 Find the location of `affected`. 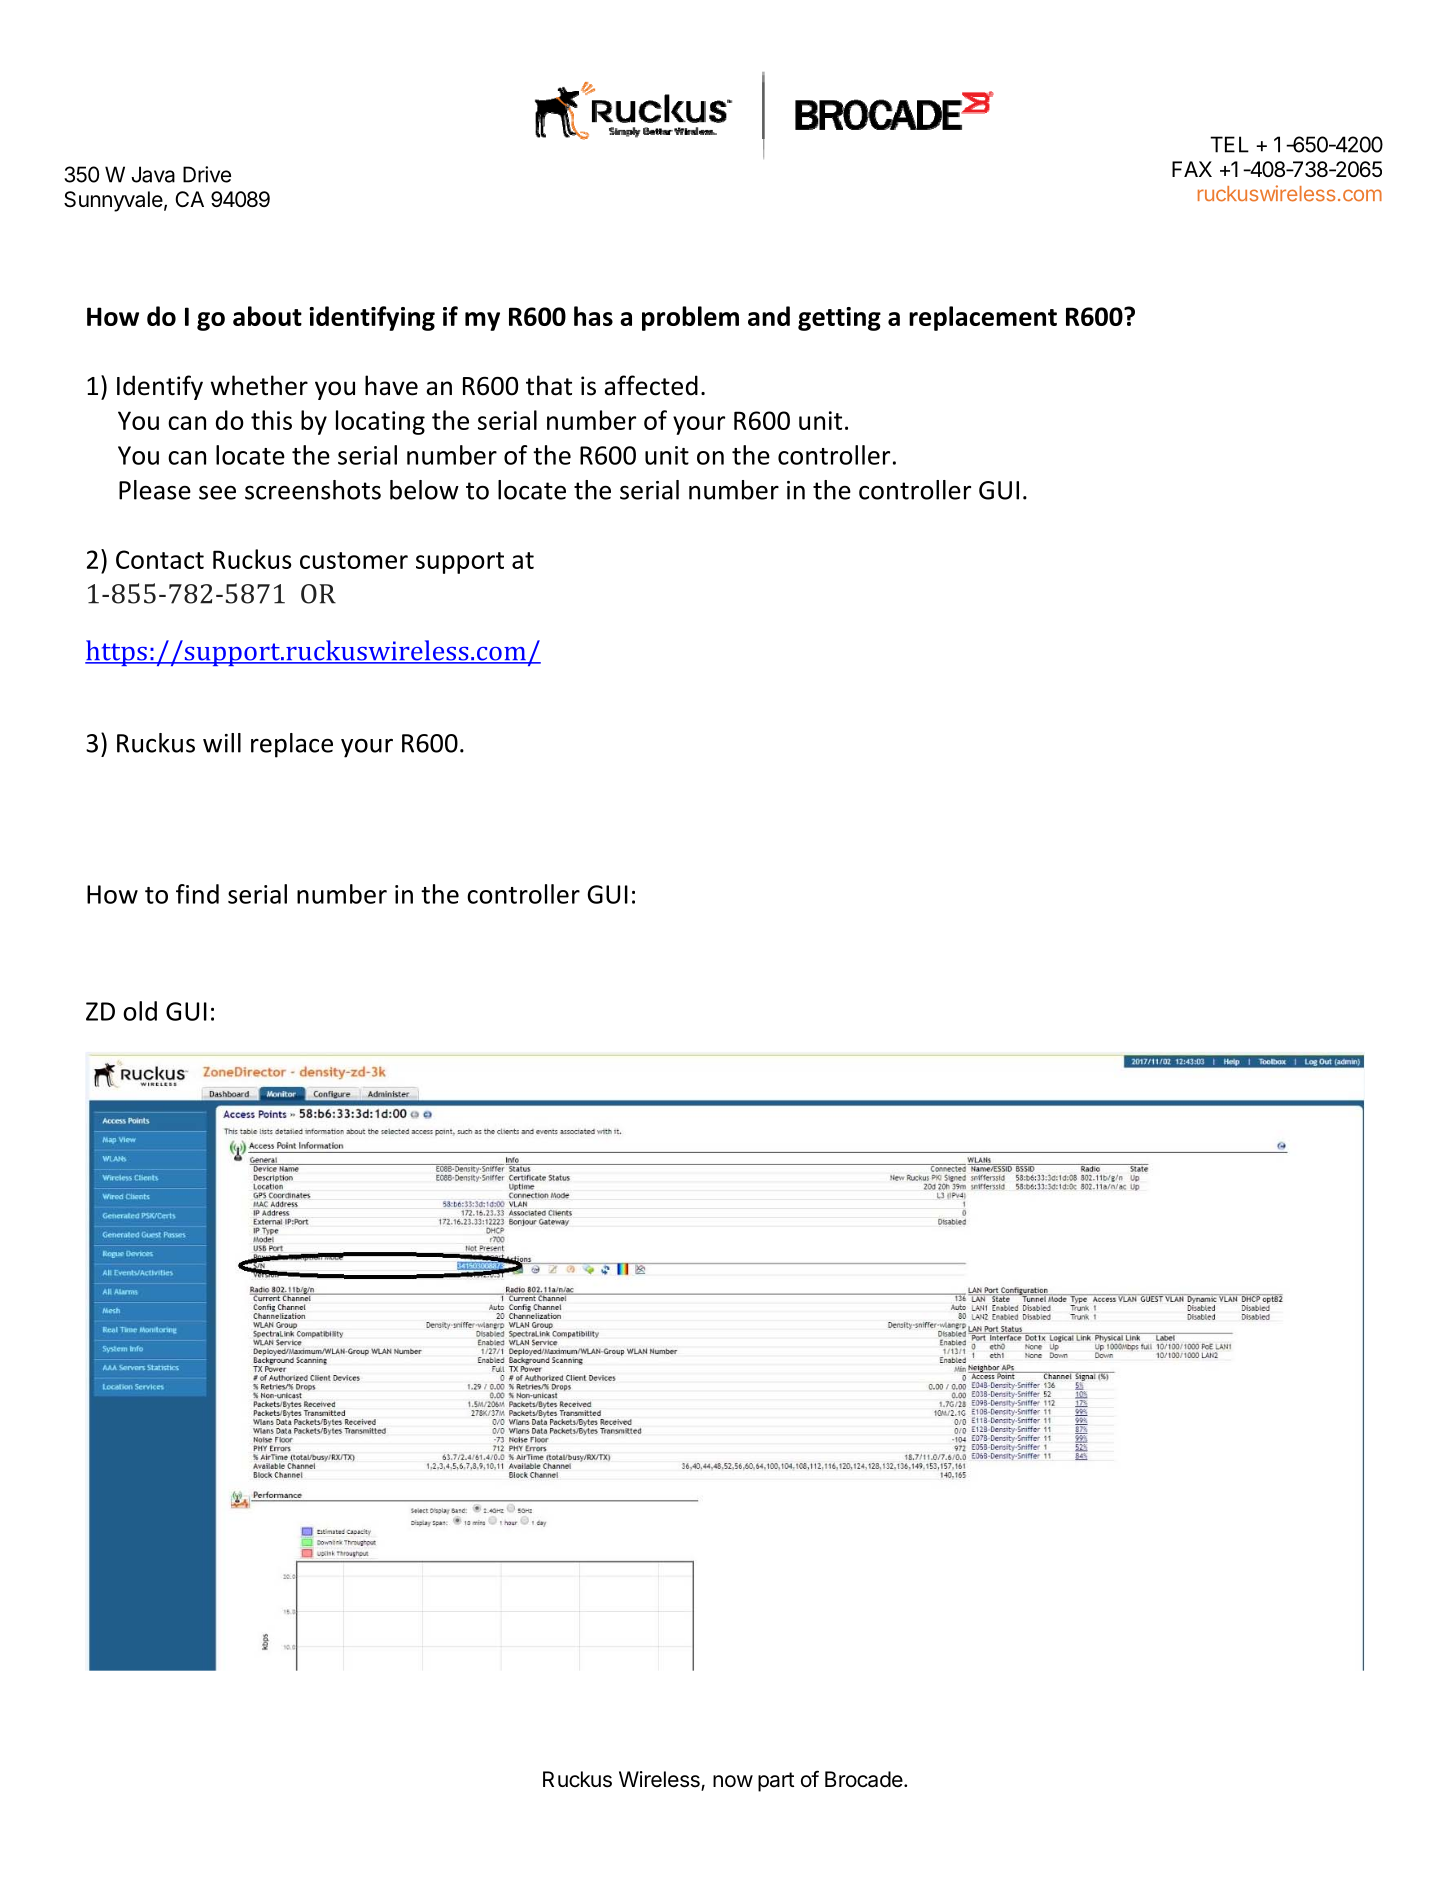

affected is located at coordinates (651, 385).
